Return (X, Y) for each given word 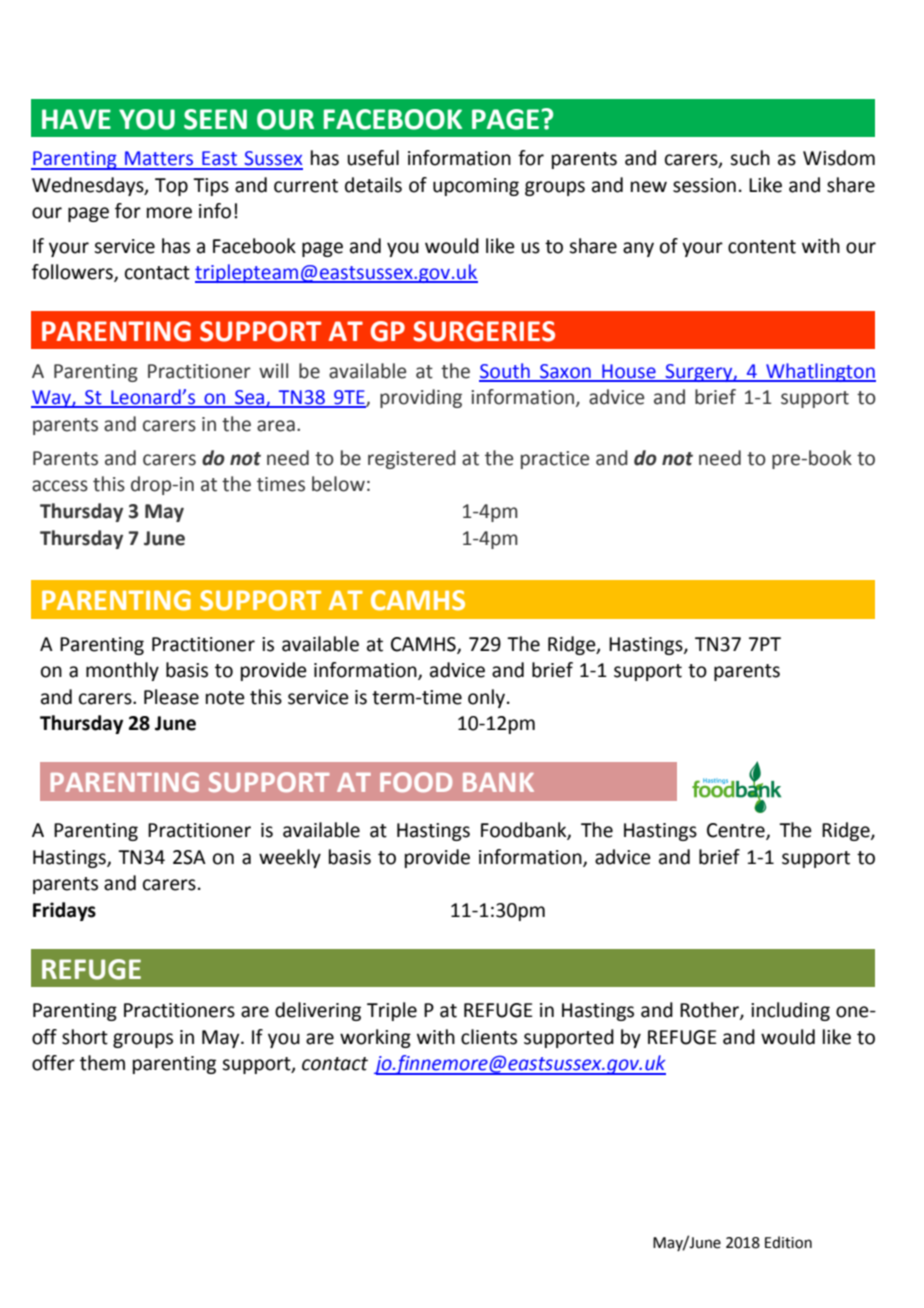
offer (53, 1063)
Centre (737, 831)
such (750, 158)
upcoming (476, 187)
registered (412, 459)
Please (171, 697)
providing (421, 398)
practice (555, 460)
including (790, 1011)
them (102, 1063)
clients (489, 1037)
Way (52, 399)
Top (171, 187)
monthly (122, 671)
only (486, 698)
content (762, 247)
